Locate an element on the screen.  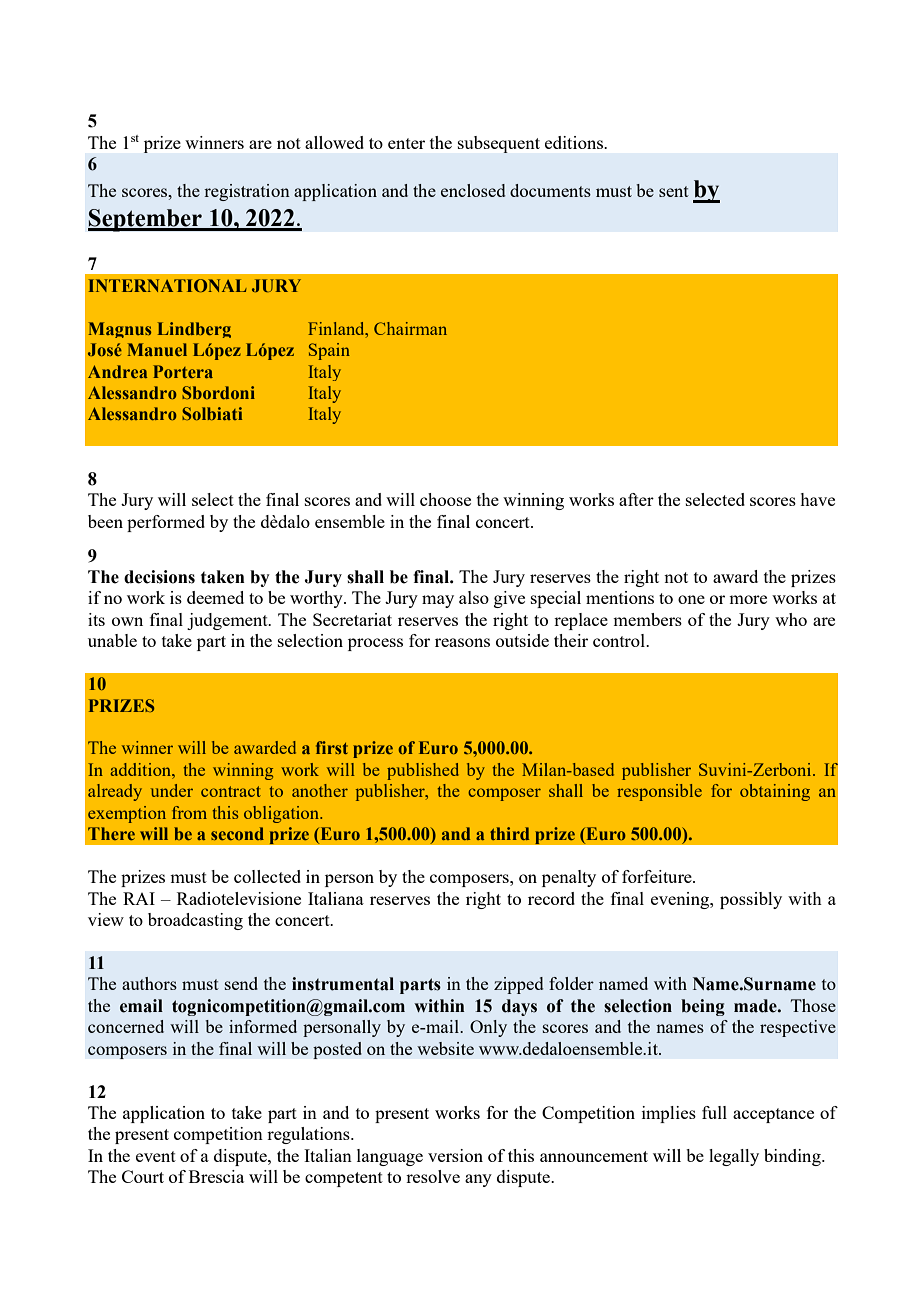
judgement is located at coordinates (228, 621).
